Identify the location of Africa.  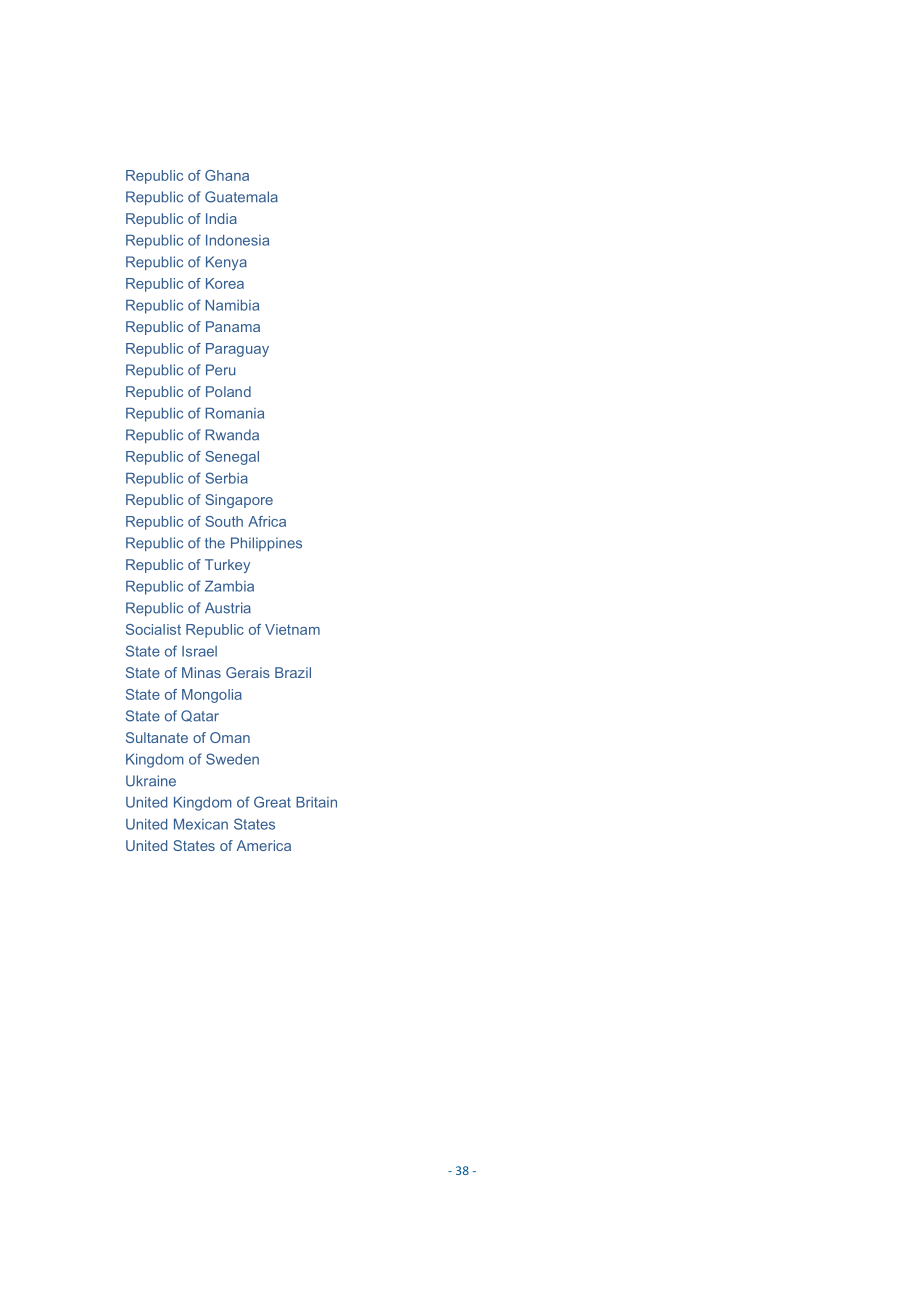
(267, 521).
